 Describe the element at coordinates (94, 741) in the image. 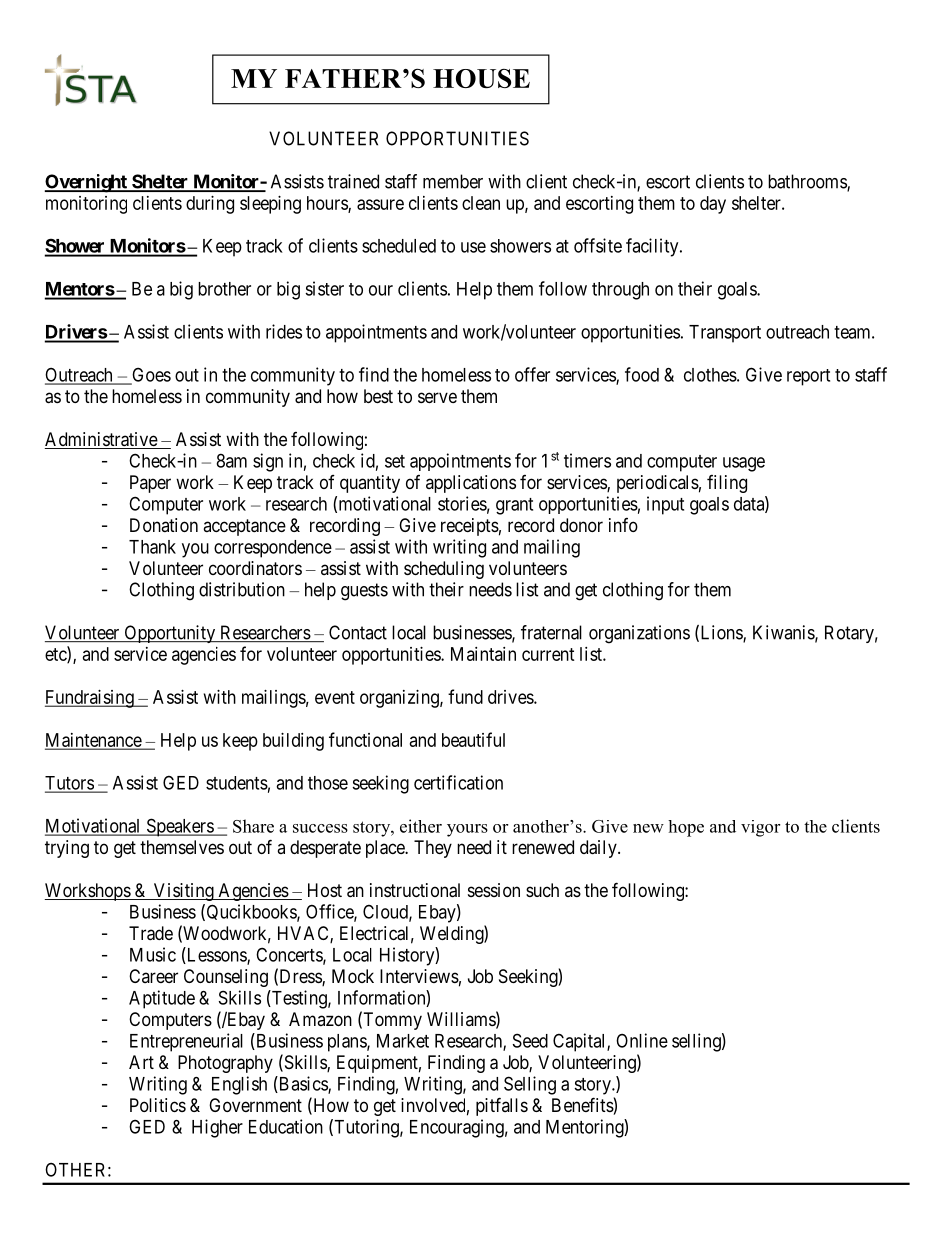

I see `Maintenance` at that location.
